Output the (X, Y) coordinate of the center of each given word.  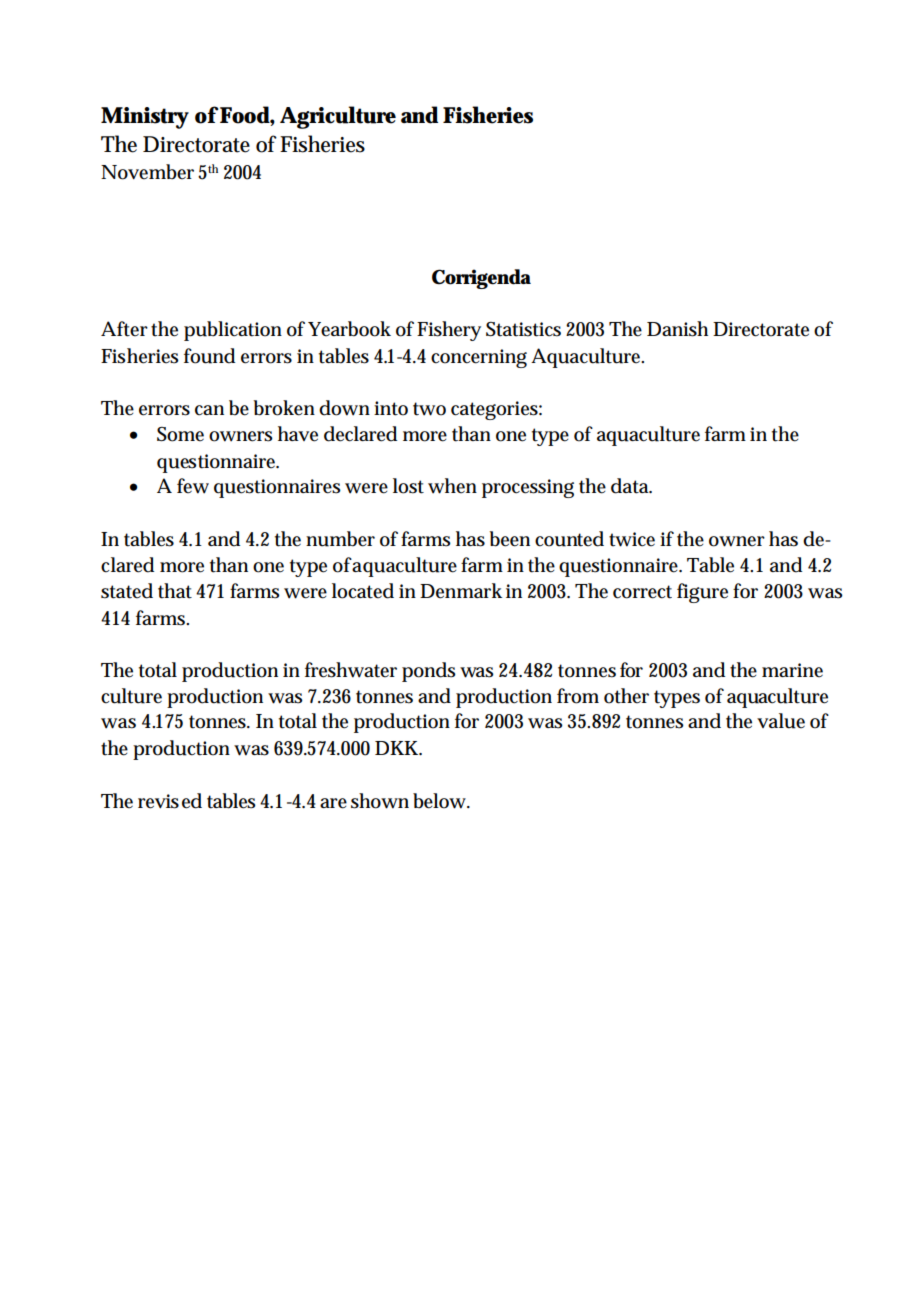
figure (702, 593)
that (175, 591)
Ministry (145, 118)
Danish (677, 329)
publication (233, 331)
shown (380, 801)
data (631, 486)
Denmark (461, 591)
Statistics (523, 329)
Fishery (449, 331)
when (452, 486)
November (147, 172)
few (193, 486)
